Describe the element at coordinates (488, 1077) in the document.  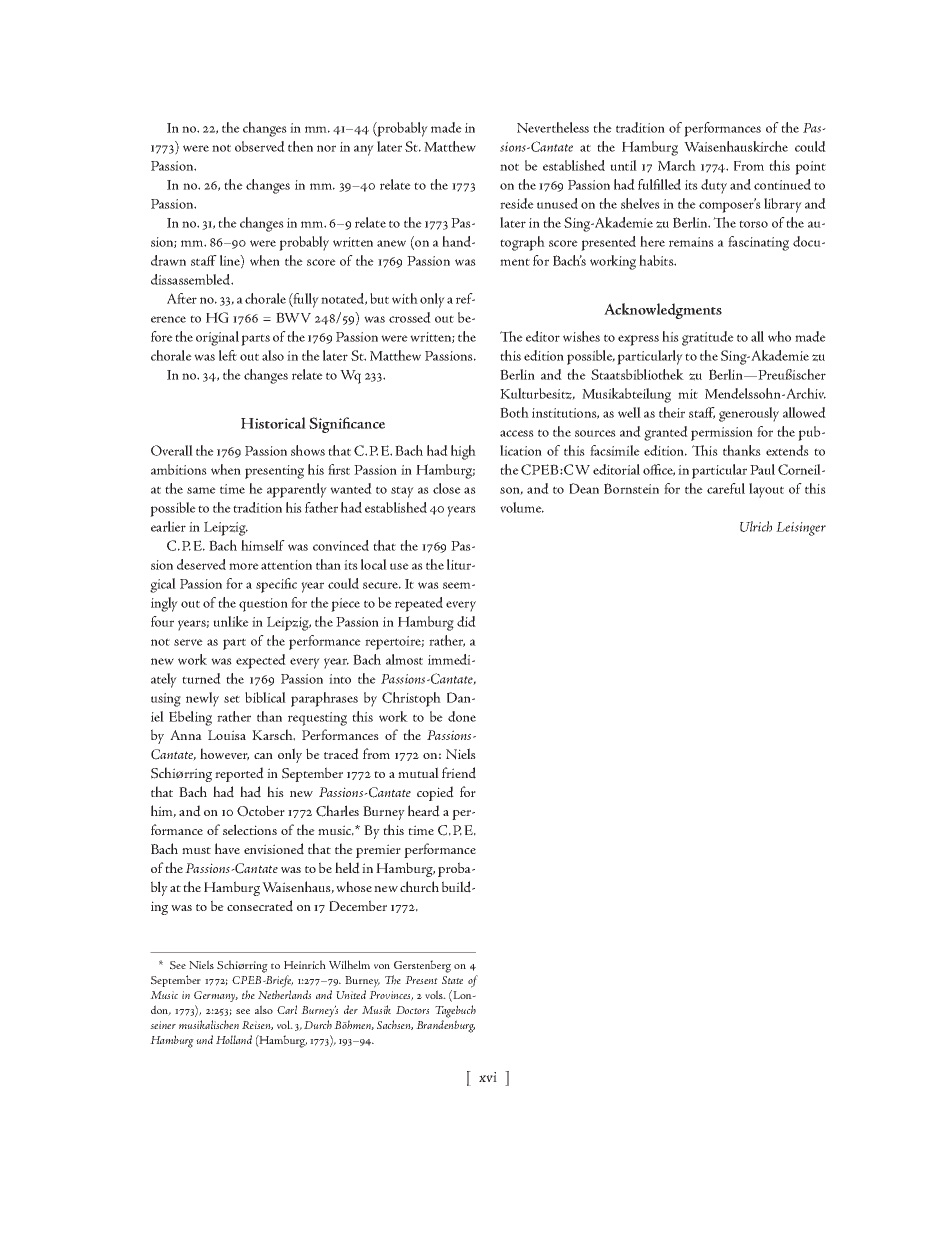
I see `xvi` at that location.
